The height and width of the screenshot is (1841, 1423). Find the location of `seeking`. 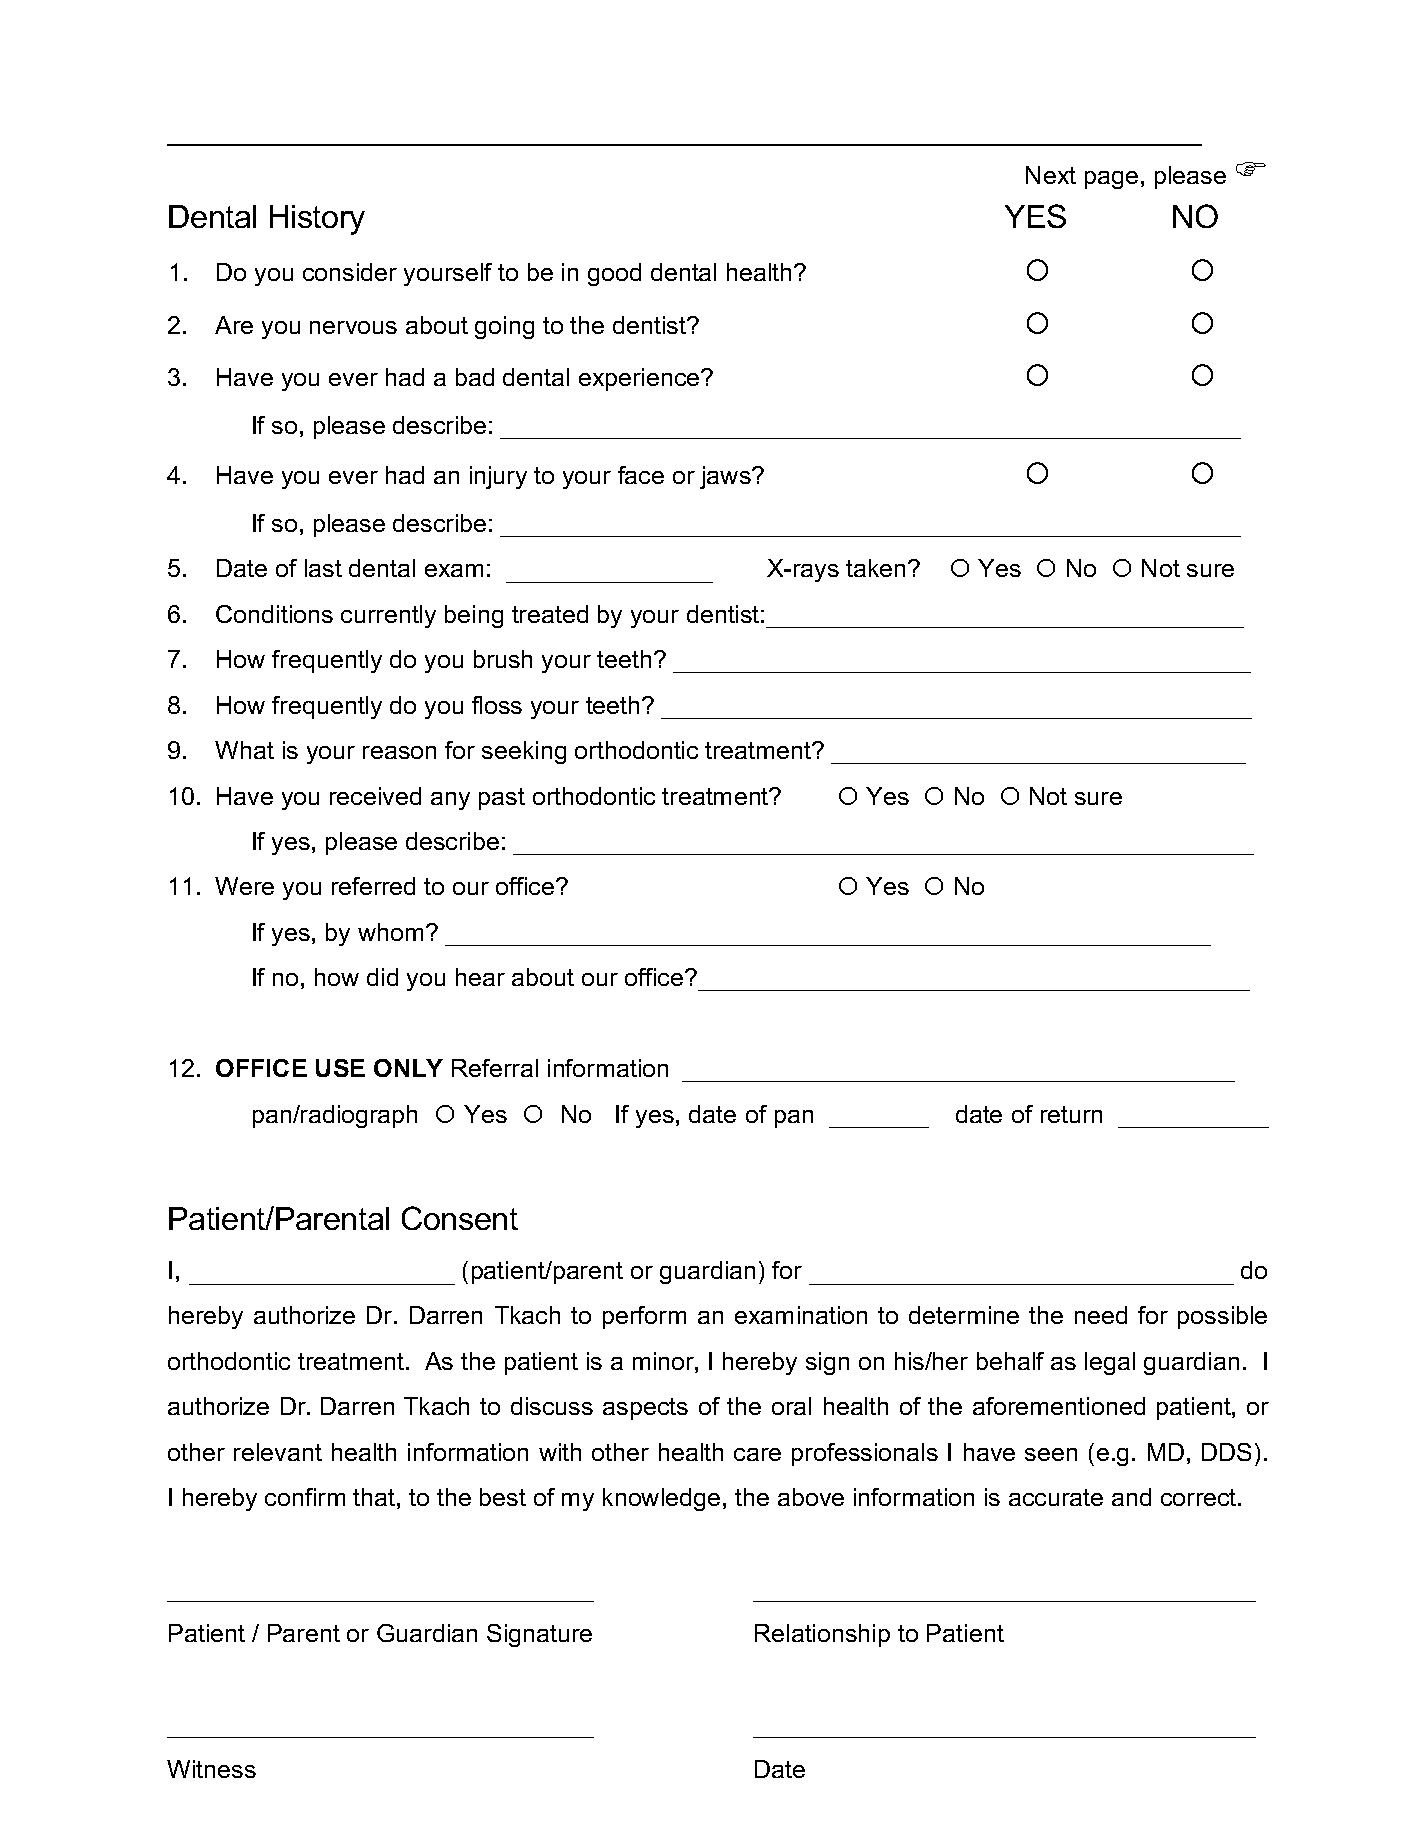

seeking is located at coordinates (524, 752).
